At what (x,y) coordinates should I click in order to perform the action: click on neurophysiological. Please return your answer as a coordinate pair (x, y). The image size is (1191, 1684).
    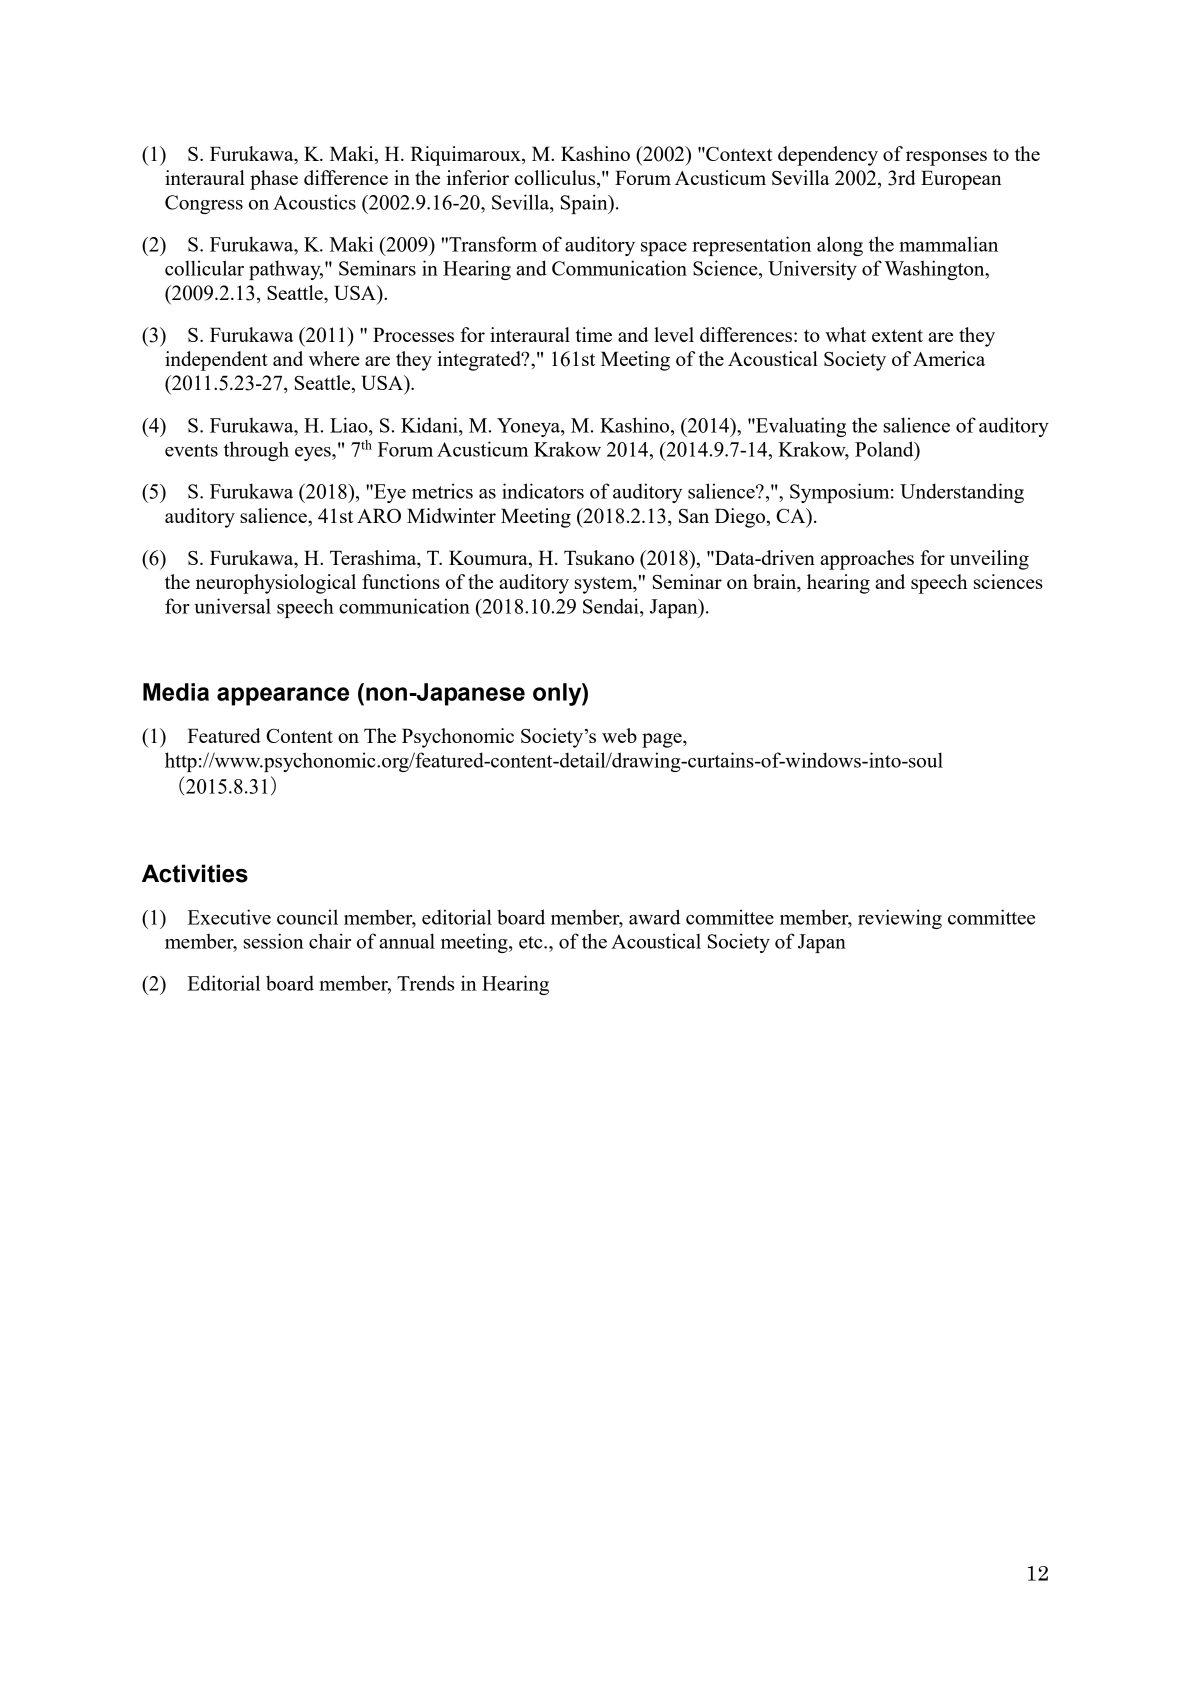
    Looking at the image, I should click on (276, 584).
